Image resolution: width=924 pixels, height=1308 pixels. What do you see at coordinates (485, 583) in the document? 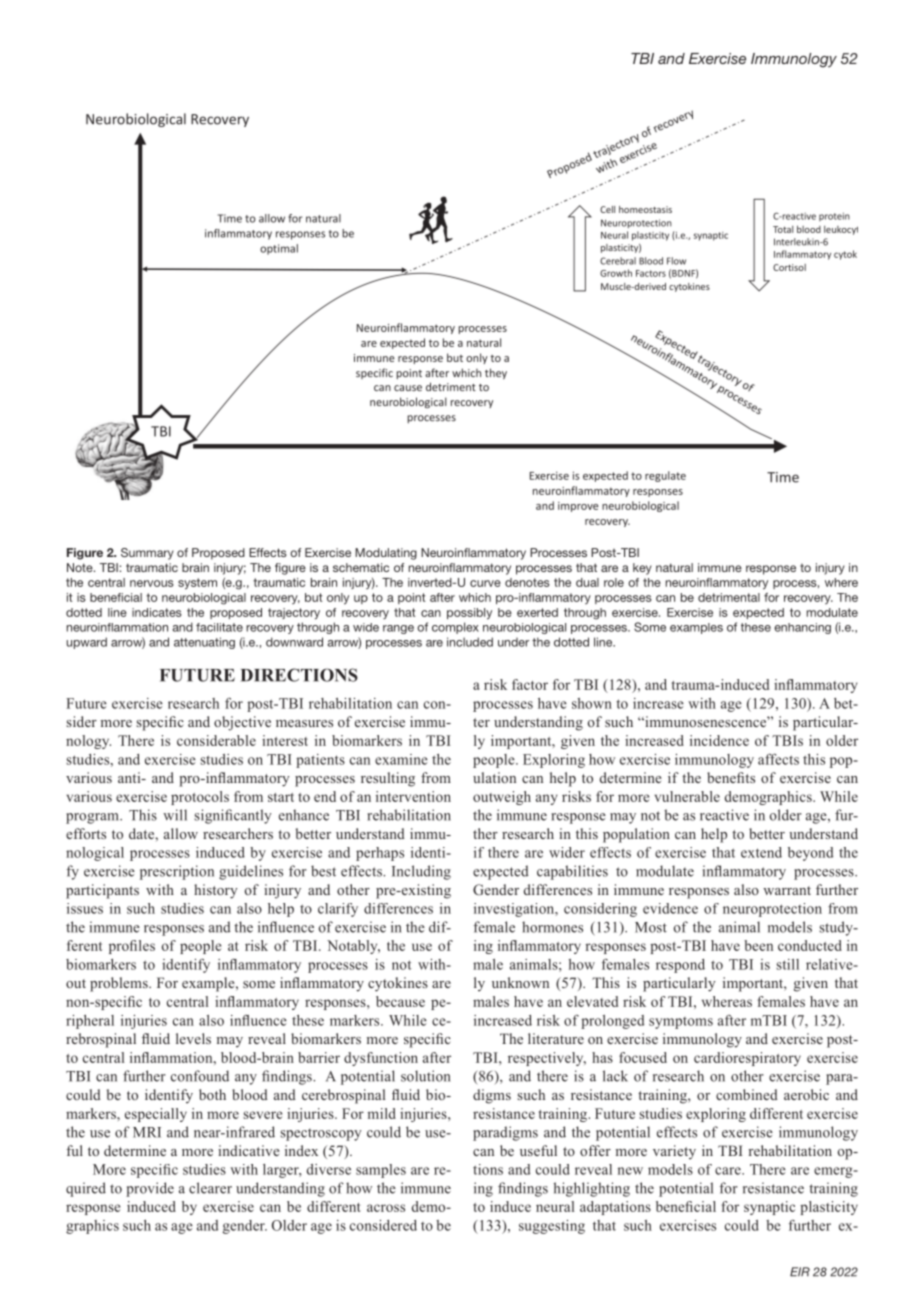
I see `curve` at bounding box center [485, 583].
